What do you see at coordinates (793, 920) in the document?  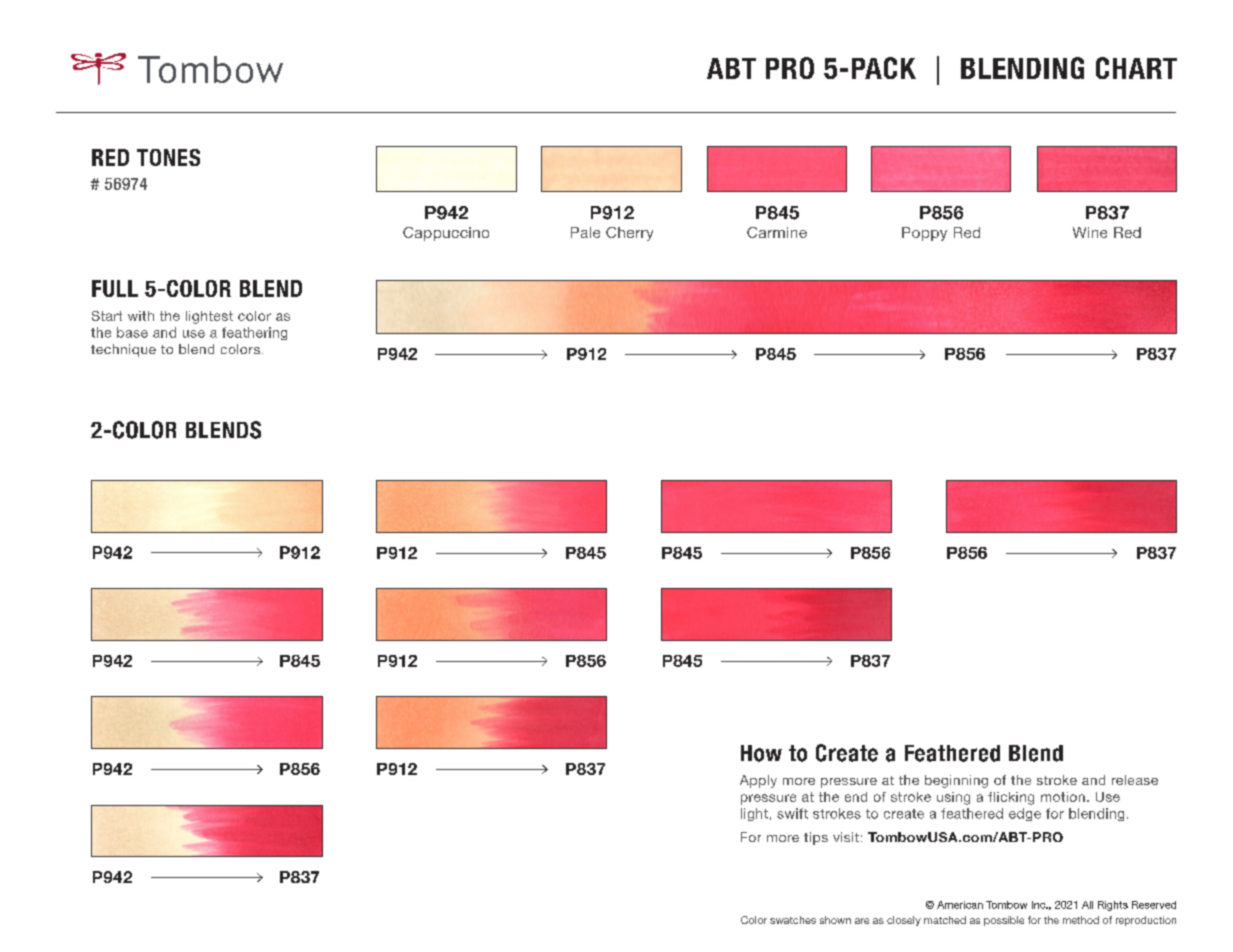 I see `swatches` at bounding box center [793, 920].
